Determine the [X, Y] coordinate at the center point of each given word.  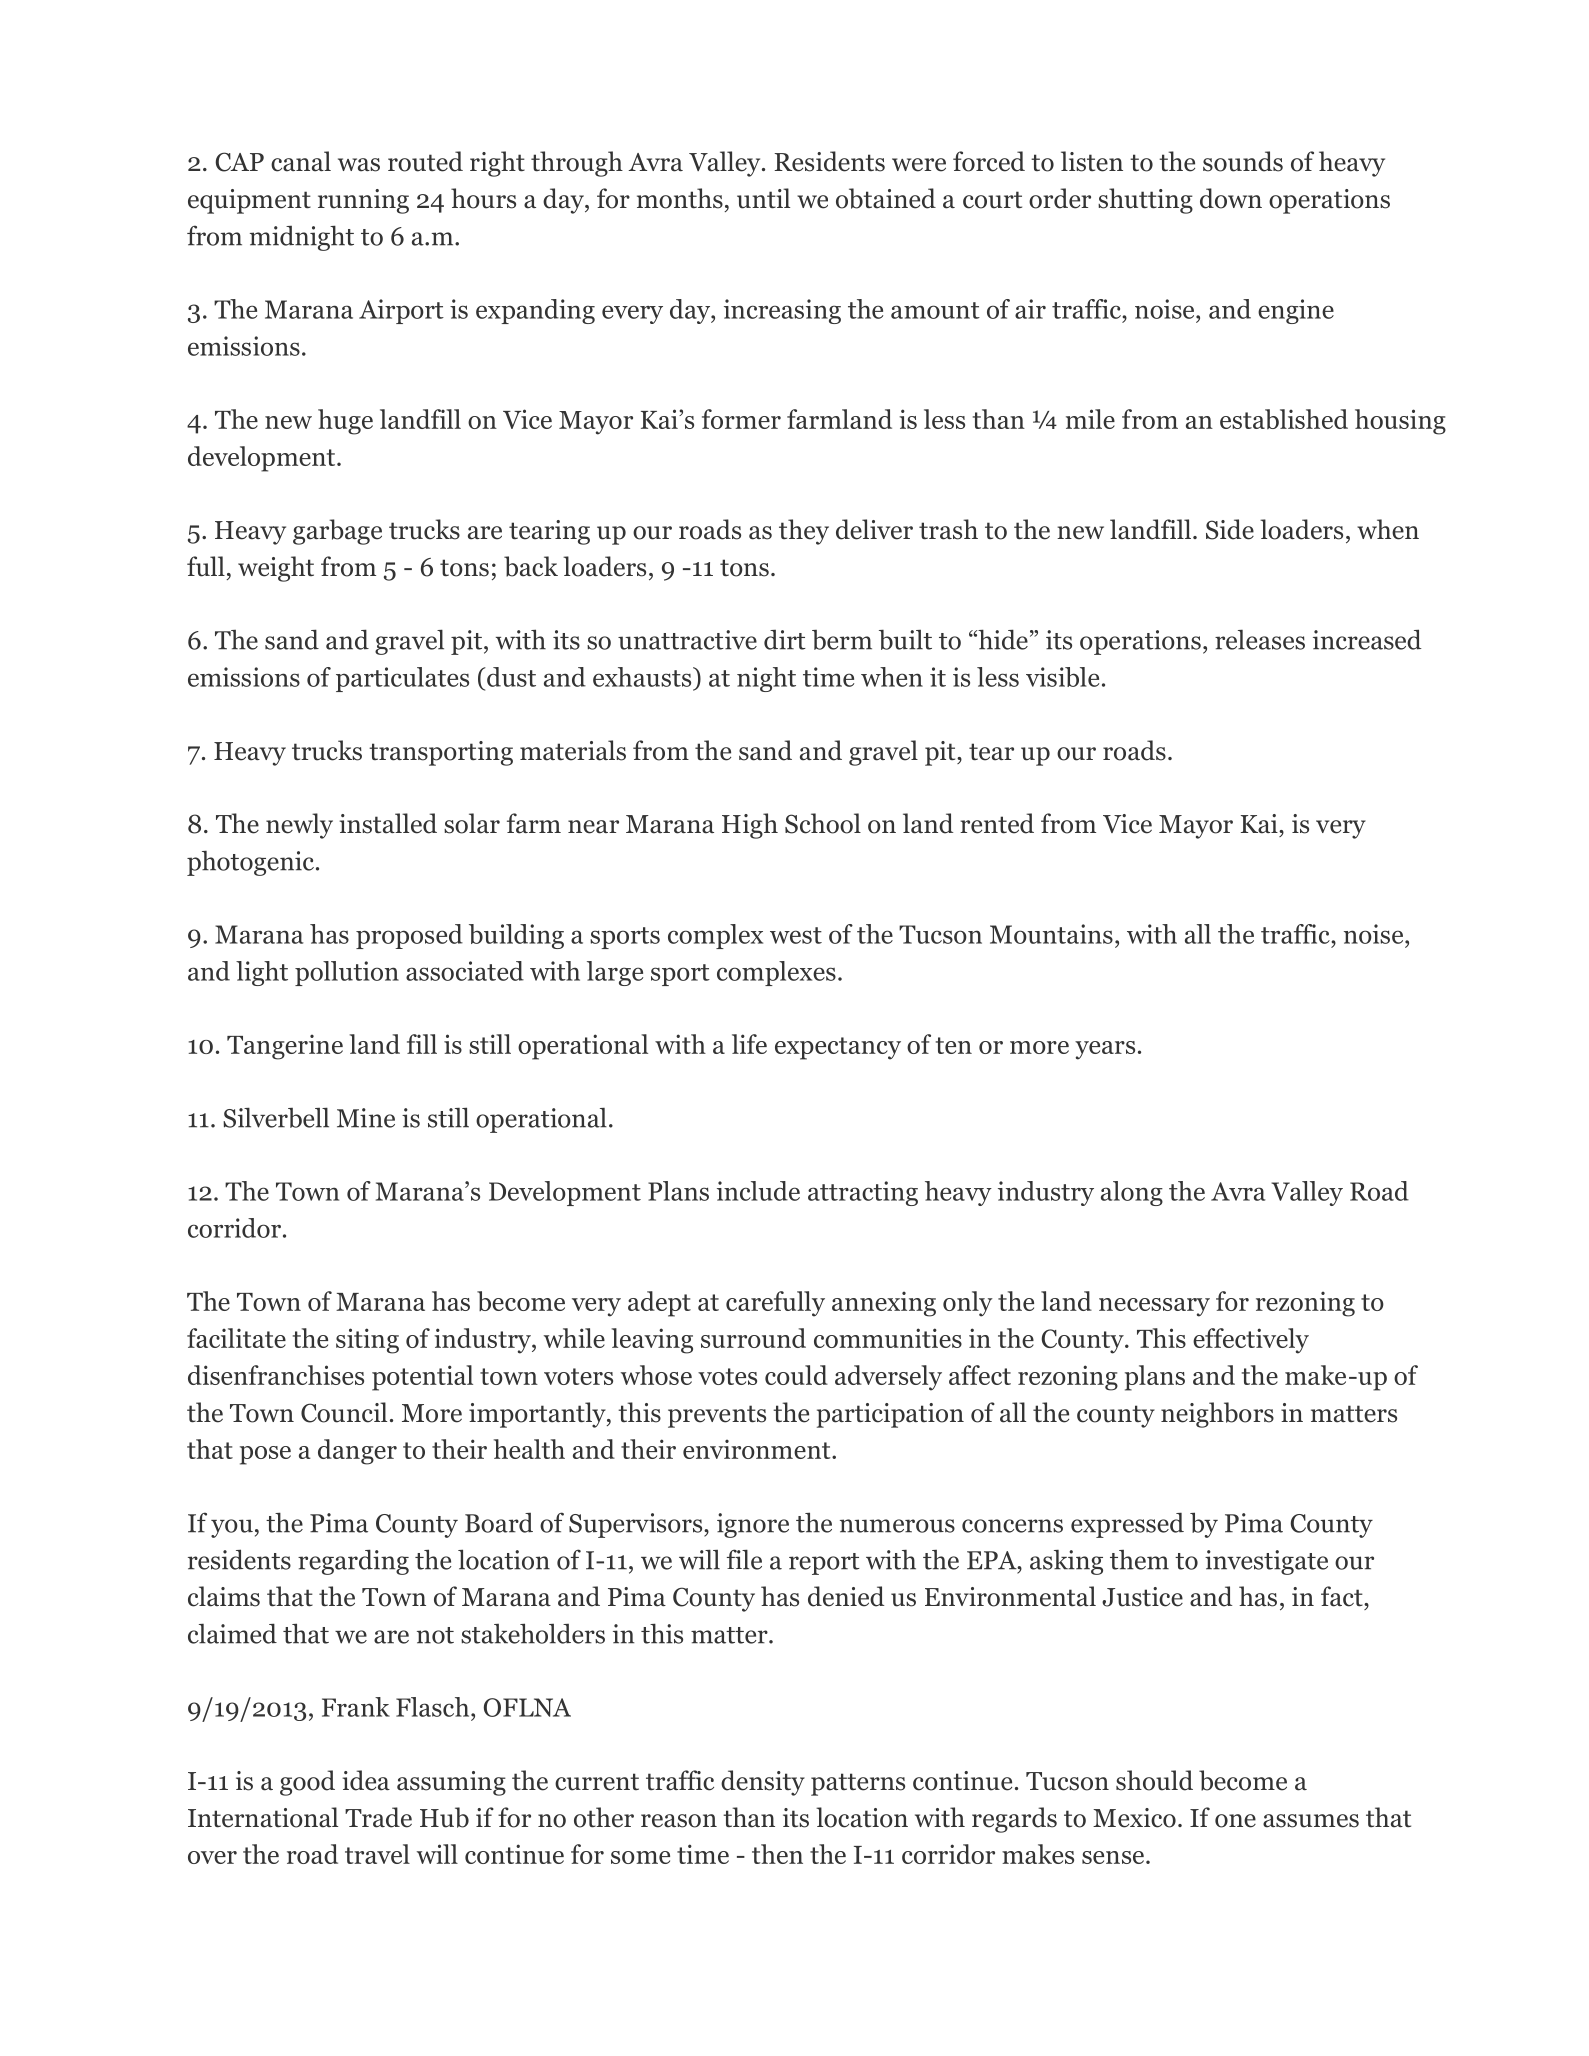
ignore [753, 1525]
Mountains [1051, 934]
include [758, 1191]
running [363, 201]
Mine [366, 1118]
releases [1260, 640]
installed [388, 823]
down [1231, 198]
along [1132, 1193]
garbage [337, 532]
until [763, 198]
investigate [1266, 1562]
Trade [378, 1817]
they [804, 532]
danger [357, 1452]
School [823, 823]
